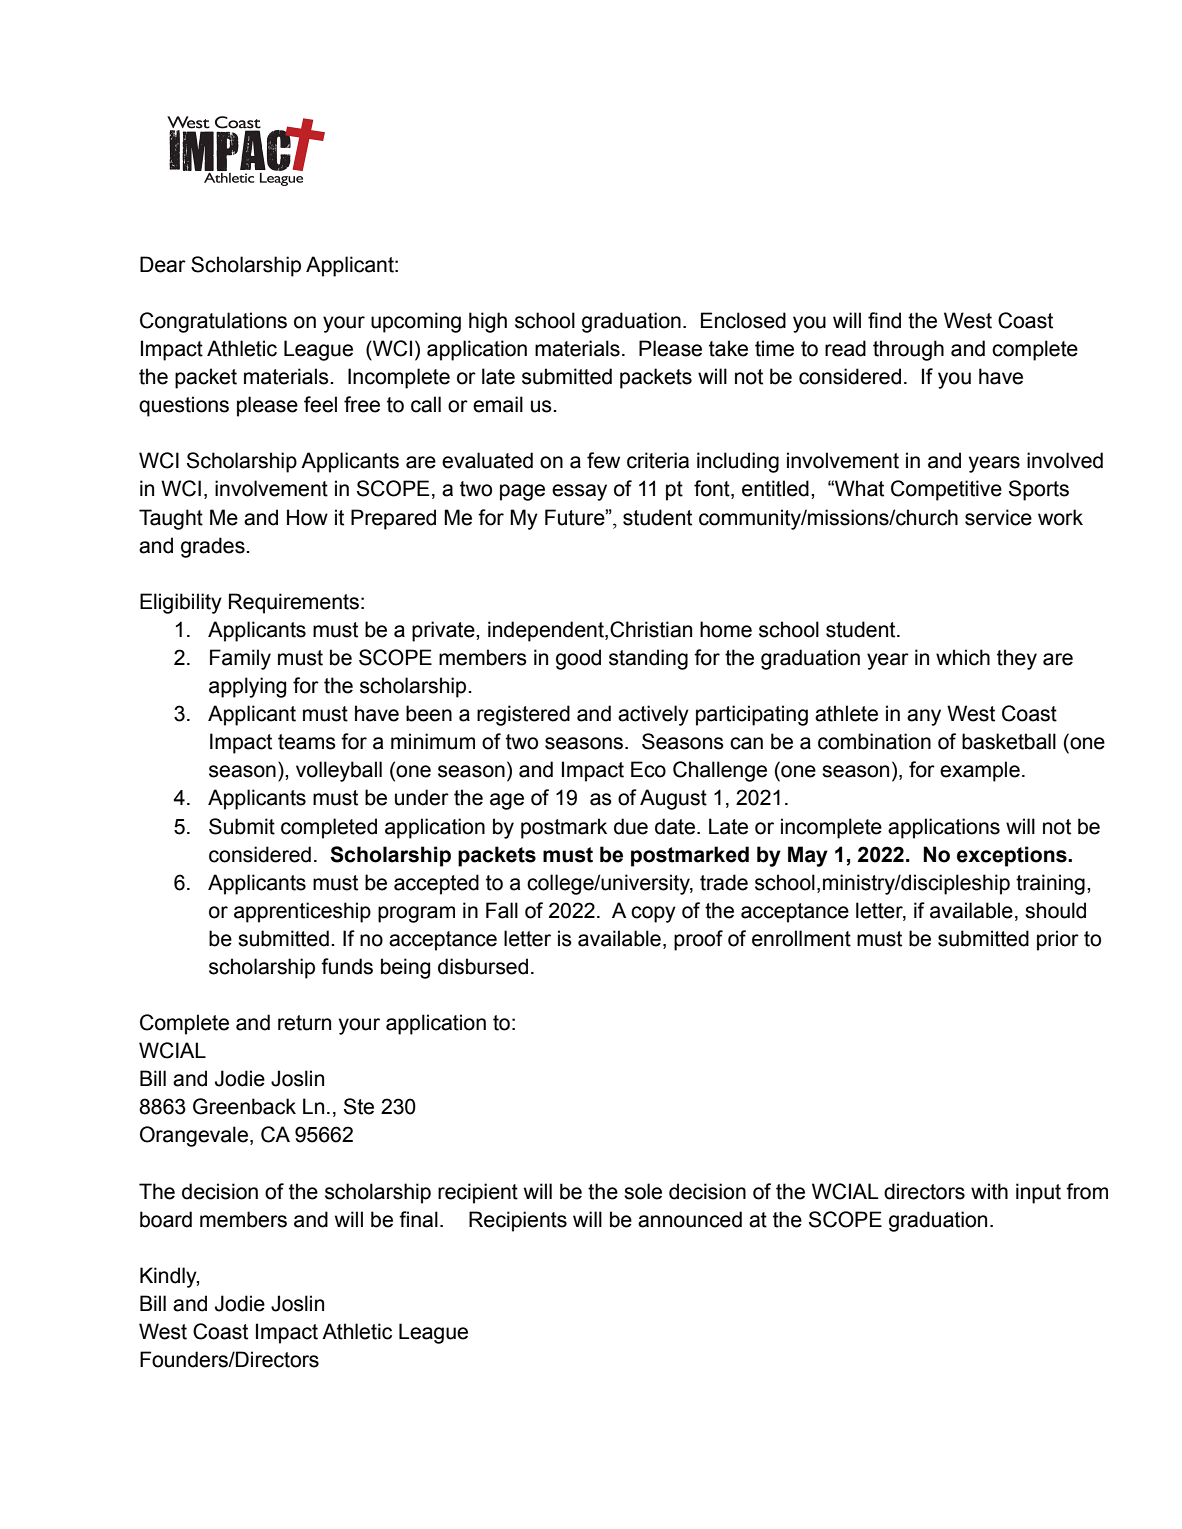  I want to click on find, so click(884, 320).
